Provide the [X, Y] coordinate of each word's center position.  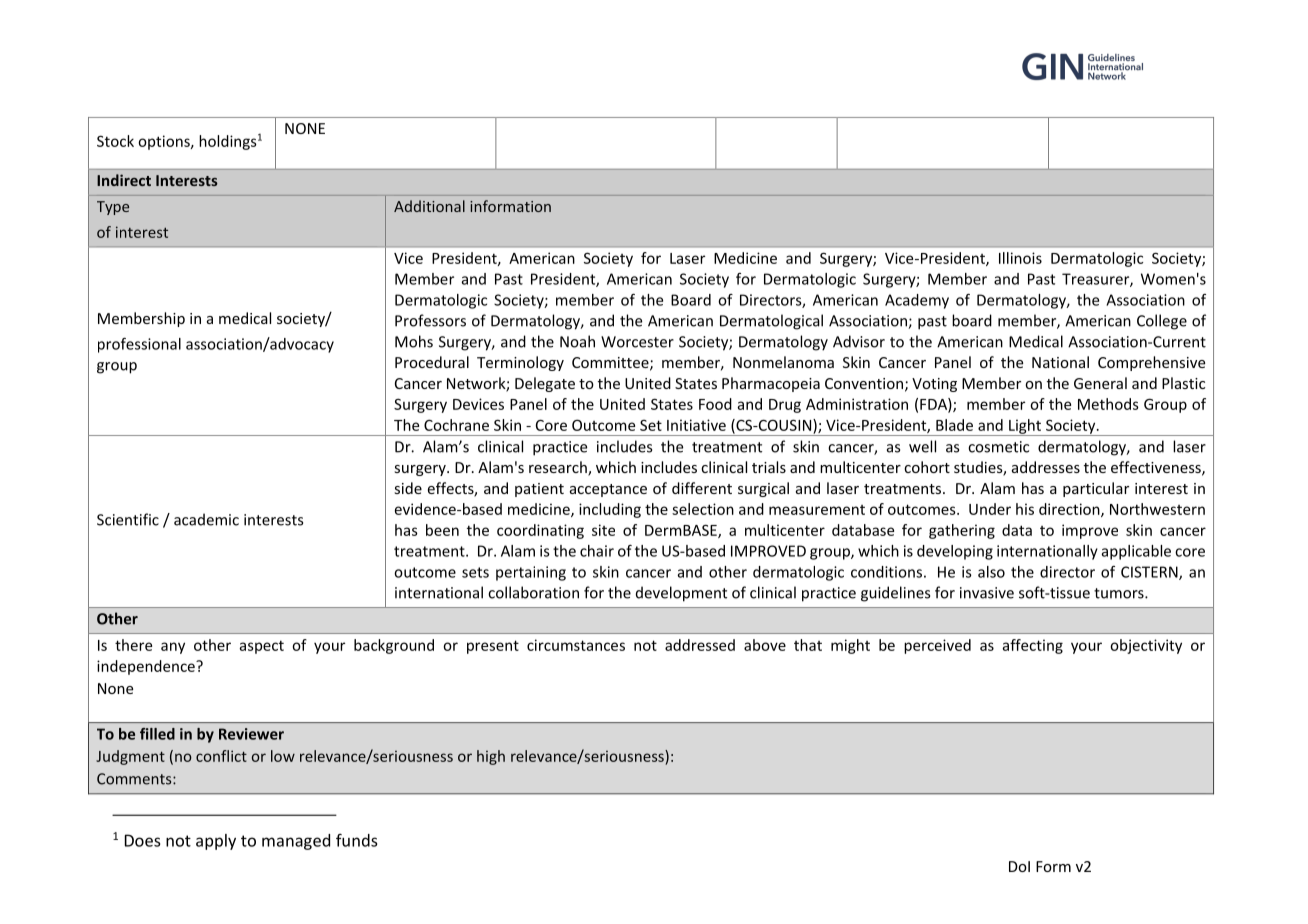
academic [206, 519]
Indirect [124, 180]
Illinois [1020, 258]
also [991, 572]
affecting [1032, 646]
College [1162, 322]
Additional [429, 206]
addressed [700, 645]
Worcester [637, 342]
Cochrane [456, 425]
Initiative [696, 425]
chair [597, 551]
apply [216, 842]
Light [1025, 427]
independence [147, 667]
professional [139, 345]
